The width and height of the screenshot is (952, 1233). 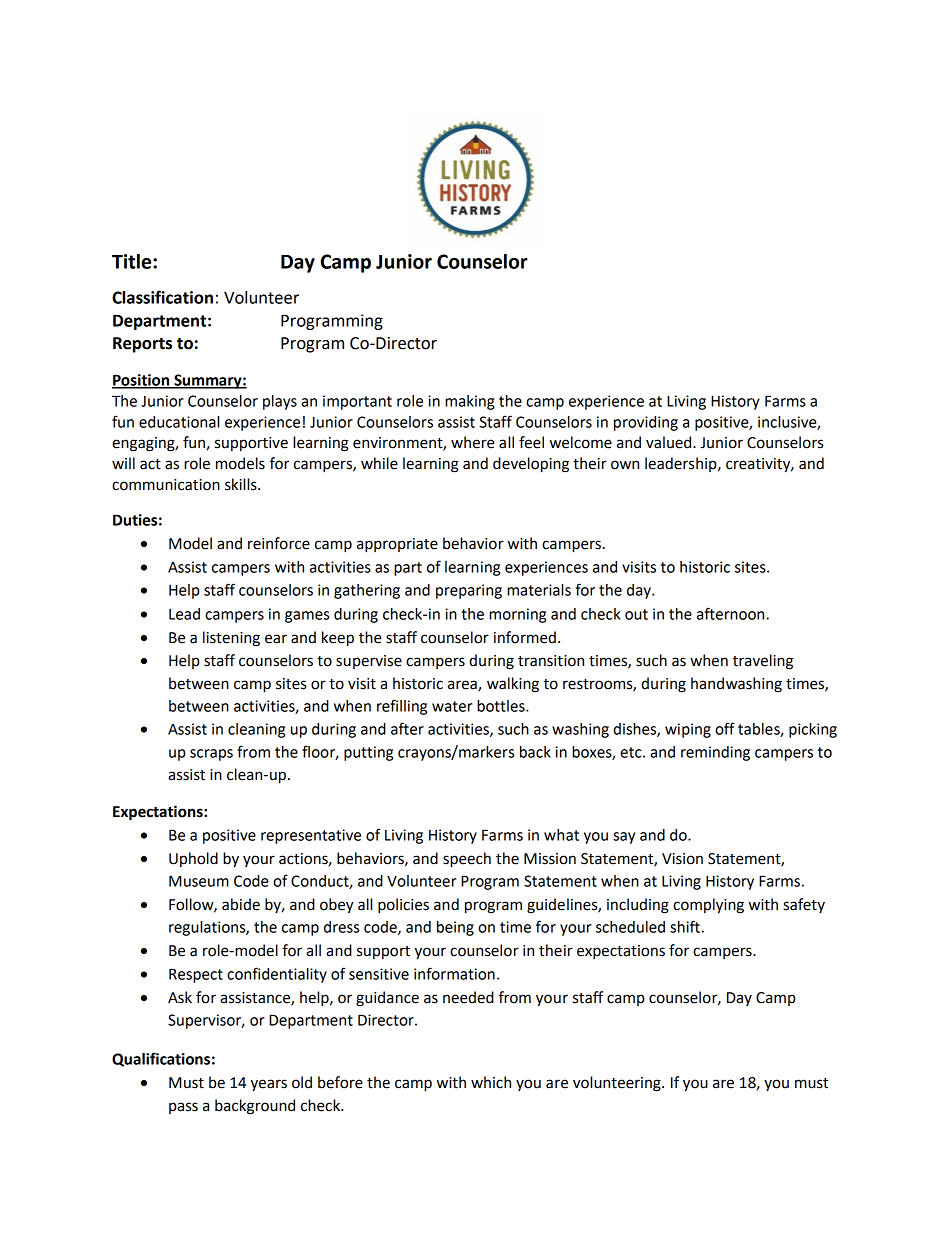 What do you see at coordinates (279, 543) in the screenshot?
I see `reinforce` at bounding box center [279, 543].
